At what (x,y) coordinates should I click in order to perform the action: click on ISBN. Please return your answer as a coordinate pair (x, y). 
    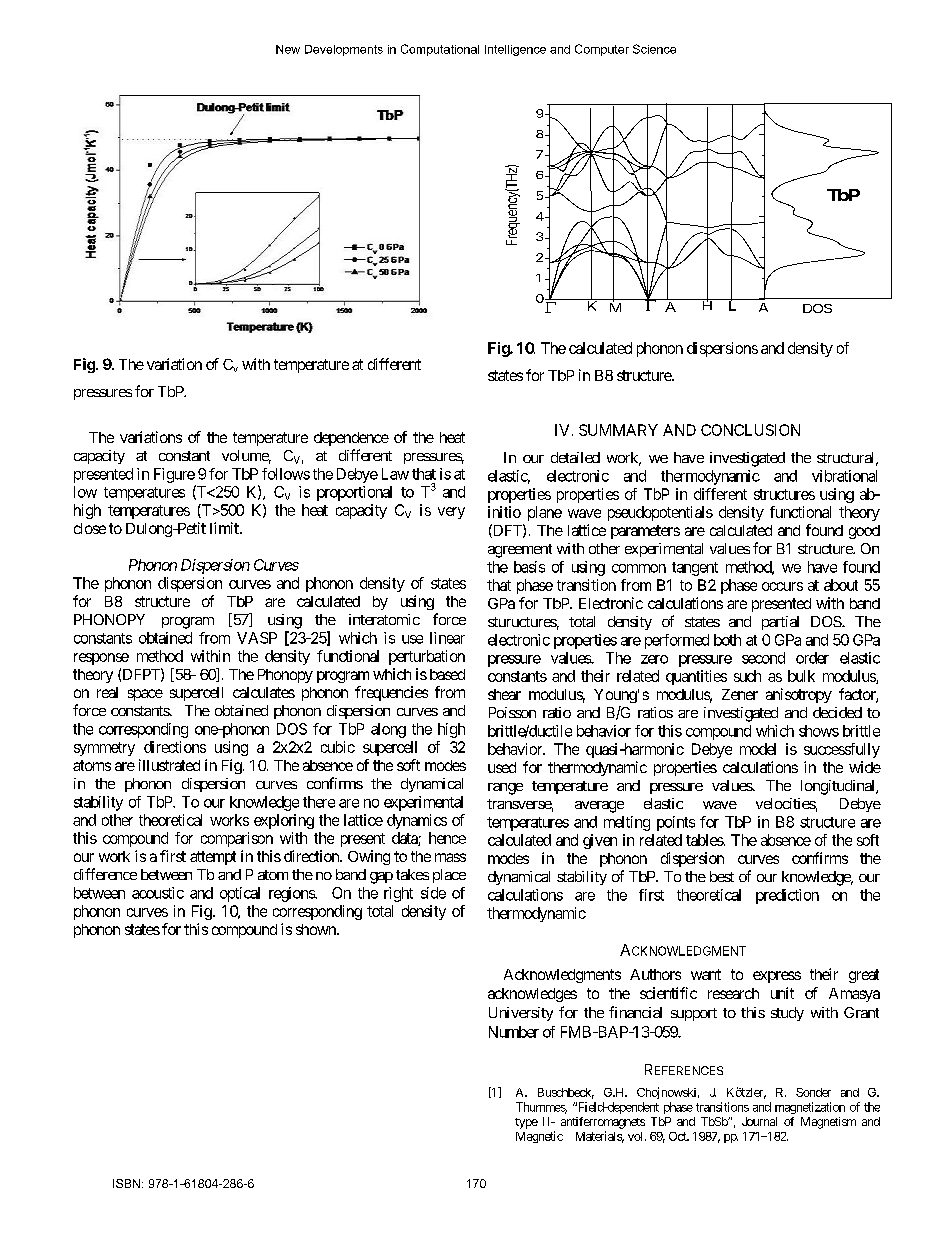
    Looking at the image, I should click on (126, 1183).
